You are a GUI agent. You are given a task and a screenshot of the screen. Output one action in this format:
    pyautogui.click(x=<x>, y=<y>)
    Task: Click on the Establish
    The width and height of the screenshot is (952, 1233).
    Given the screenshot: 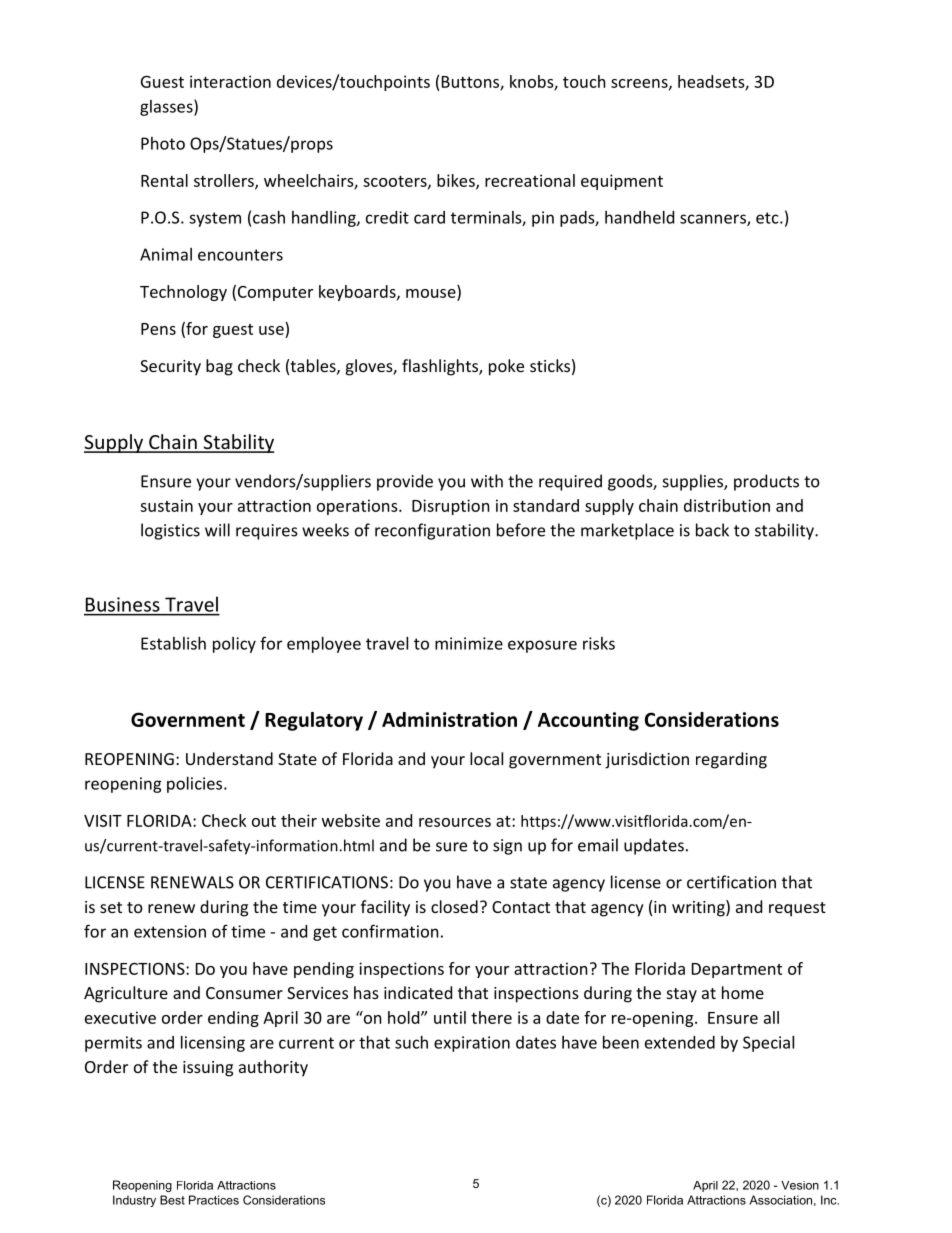 What is the action you would take?
    pyautogui.click(x=173, y=643)
